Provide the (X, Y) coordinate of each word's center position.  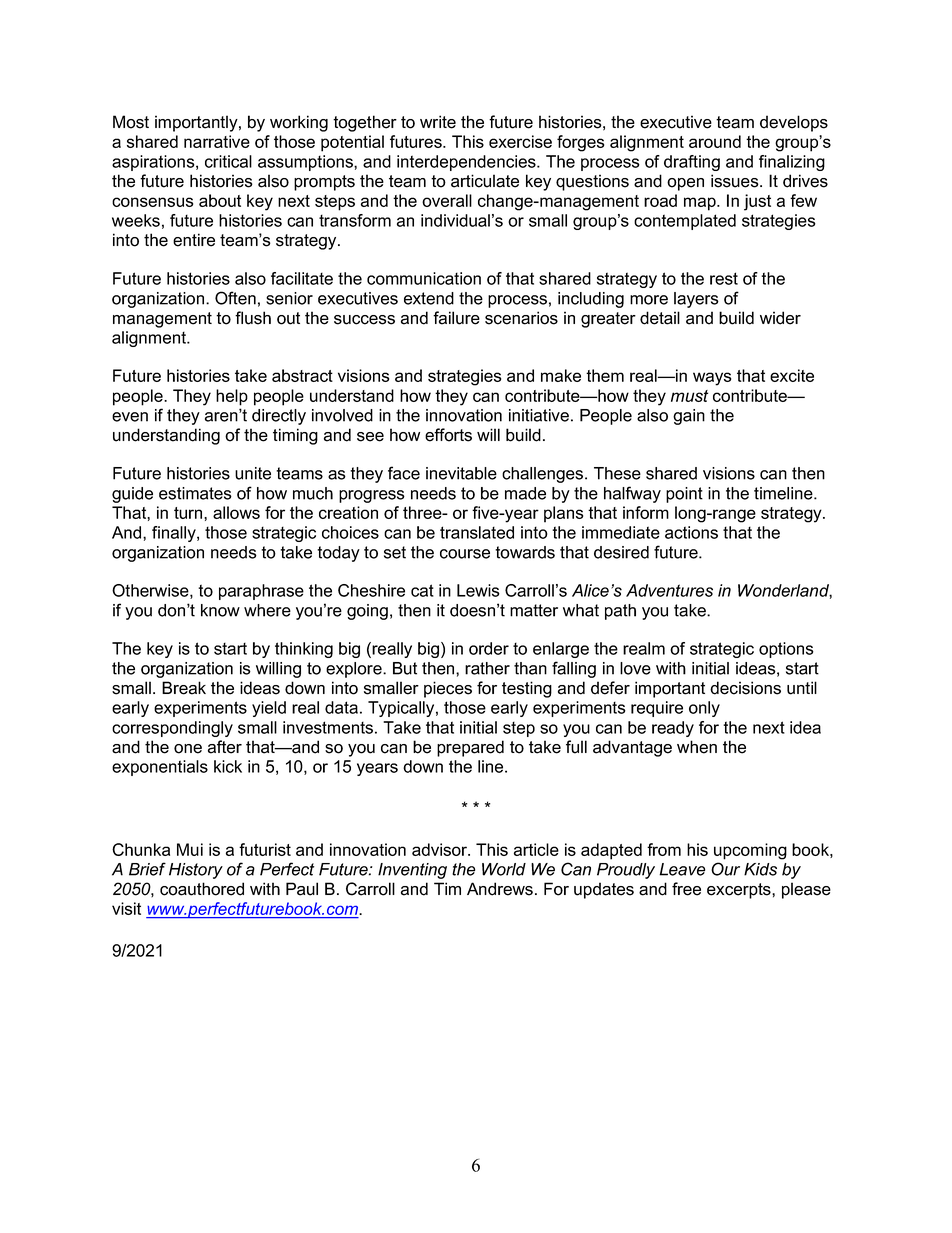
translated (477, 532)
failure (456, 318)
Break (184, 688)
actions (691, 532)
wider (780, 318)
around (715, 141)
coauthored (202, 889)
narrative (217, 141)
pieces (448, 689)
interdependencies (467, 163)
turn (189, 513)
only (704, 709)
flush (253, 318)
